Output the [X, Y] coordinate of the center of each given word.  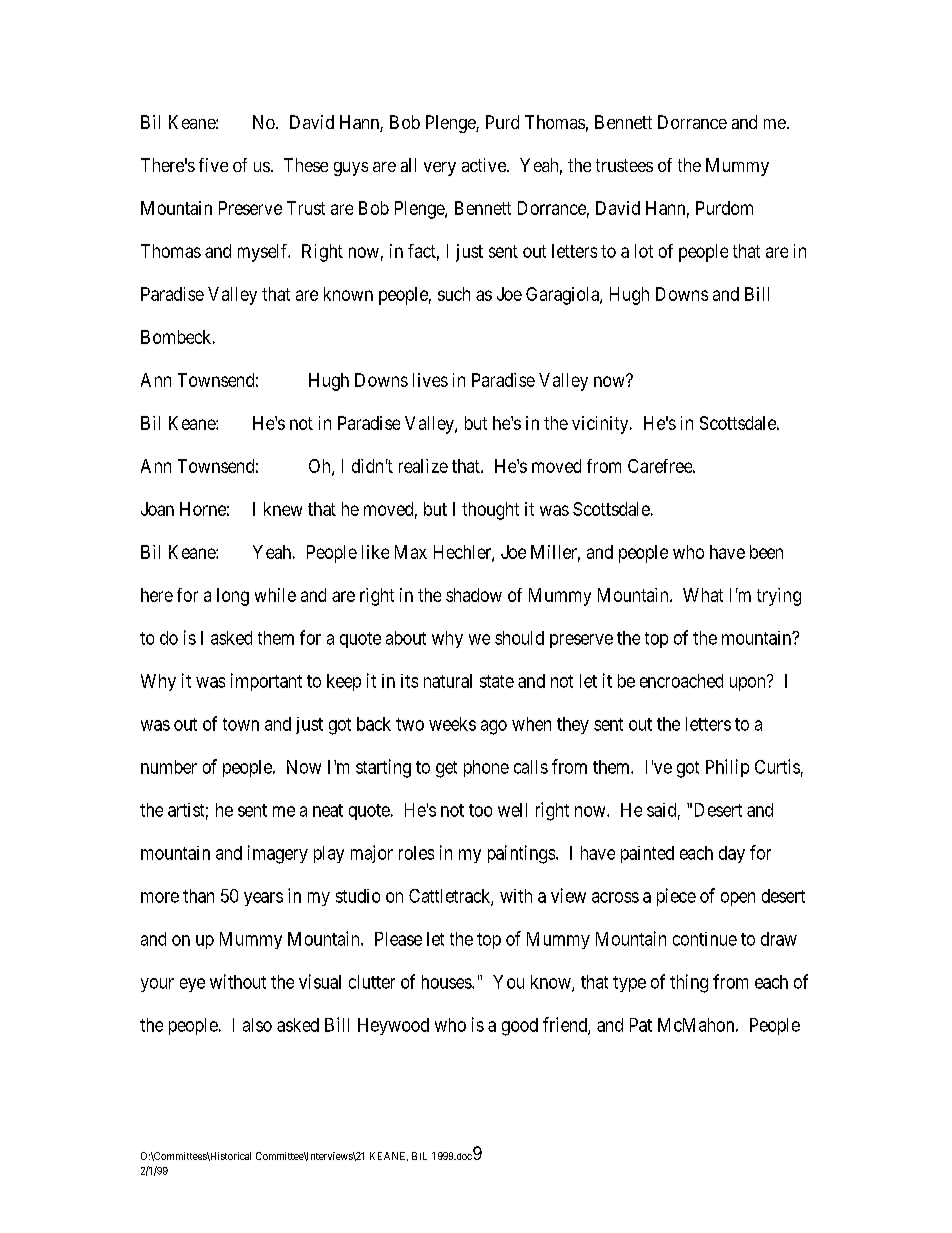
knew [283, 509]
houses [447, 982]
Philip [727, 768]
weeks [452, 724]
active [485, 165]
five [213, 165]
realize [423, 466]
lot [644, 251]
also [257, 1025]
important [266, 682]
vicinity [601, 425]
